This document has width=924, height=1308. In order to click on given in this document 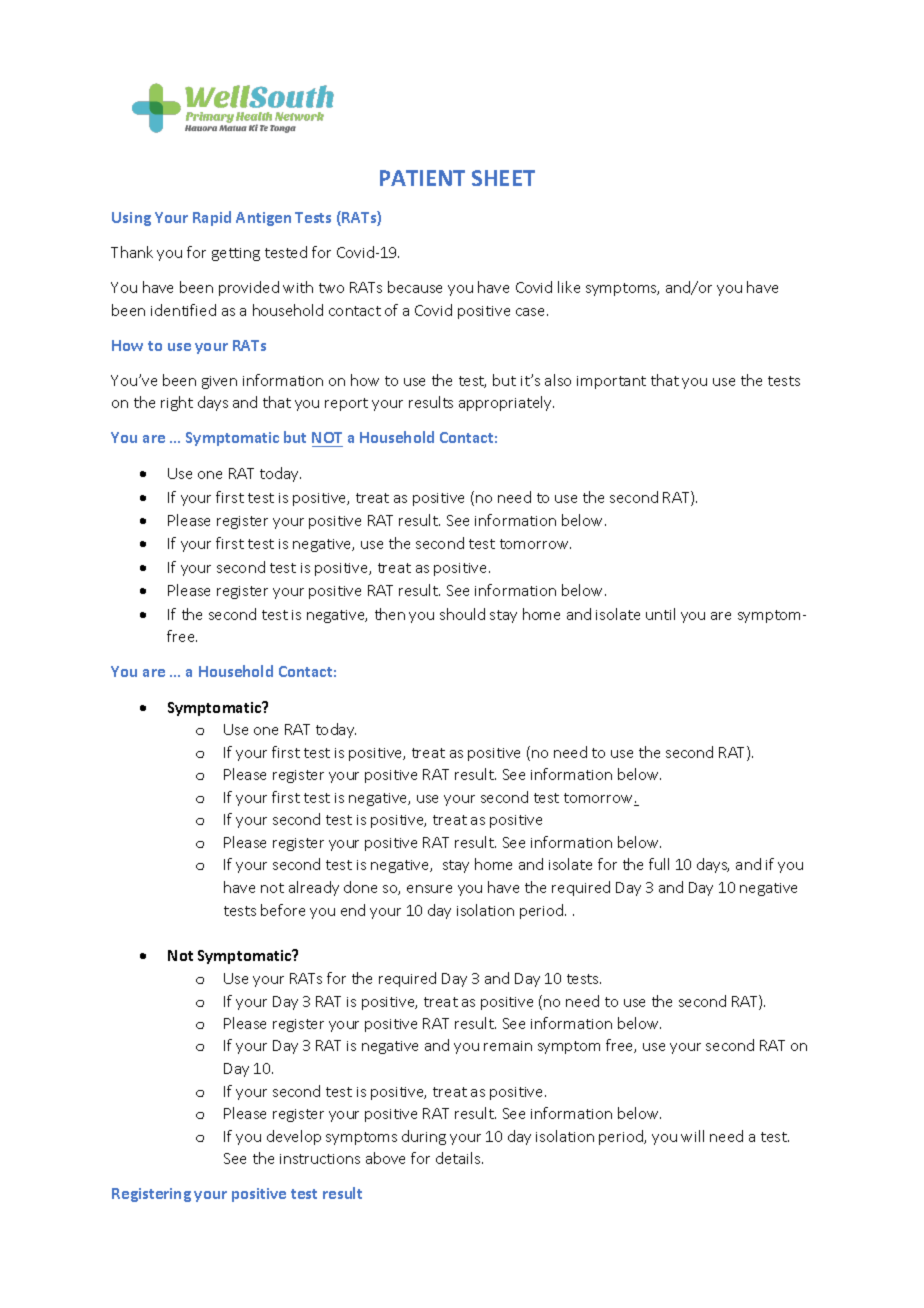, I will do `click(219, 382)`.
